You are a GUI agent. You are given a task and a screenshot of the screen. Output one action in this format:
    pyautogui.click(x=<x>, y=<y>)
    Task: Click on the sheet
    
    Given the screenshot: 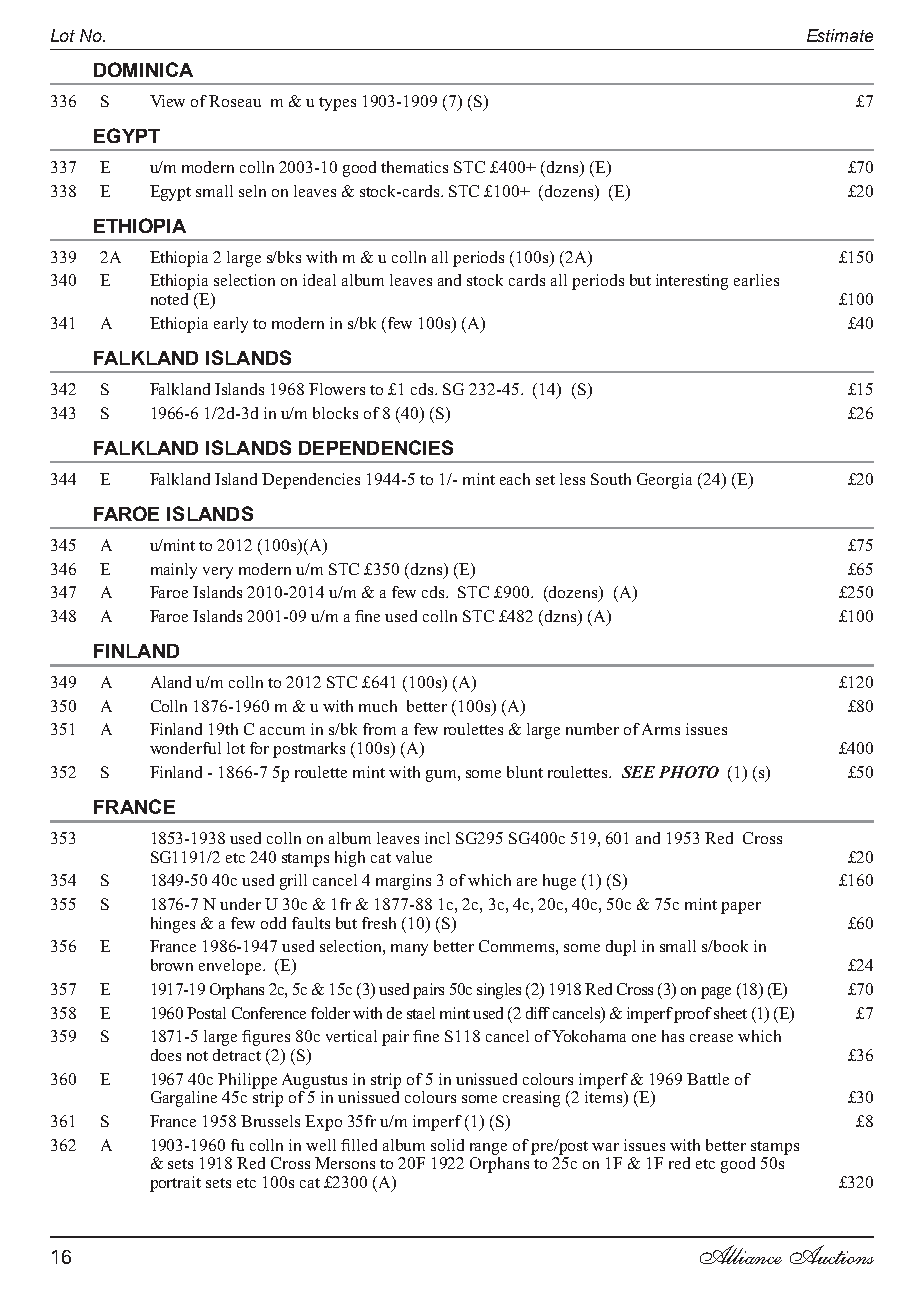 What is the action you would take?
    pyautogui.click(x=730, y=1013)
